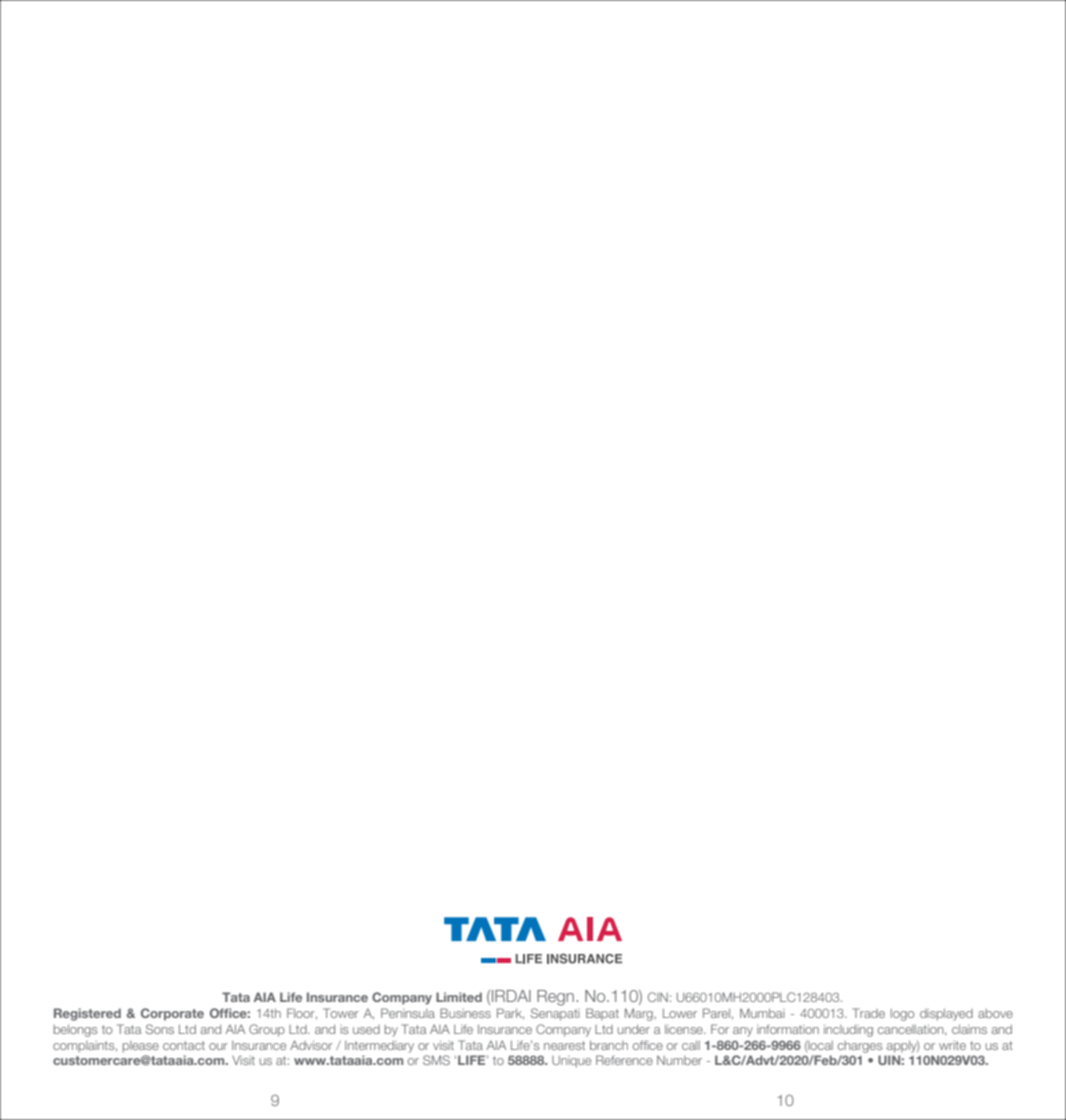 The width and height of the screenshot is (1066, 1120). Describe the element at coordinates (172, 1014) in the screenshot. I see `Corporate` at that location.
